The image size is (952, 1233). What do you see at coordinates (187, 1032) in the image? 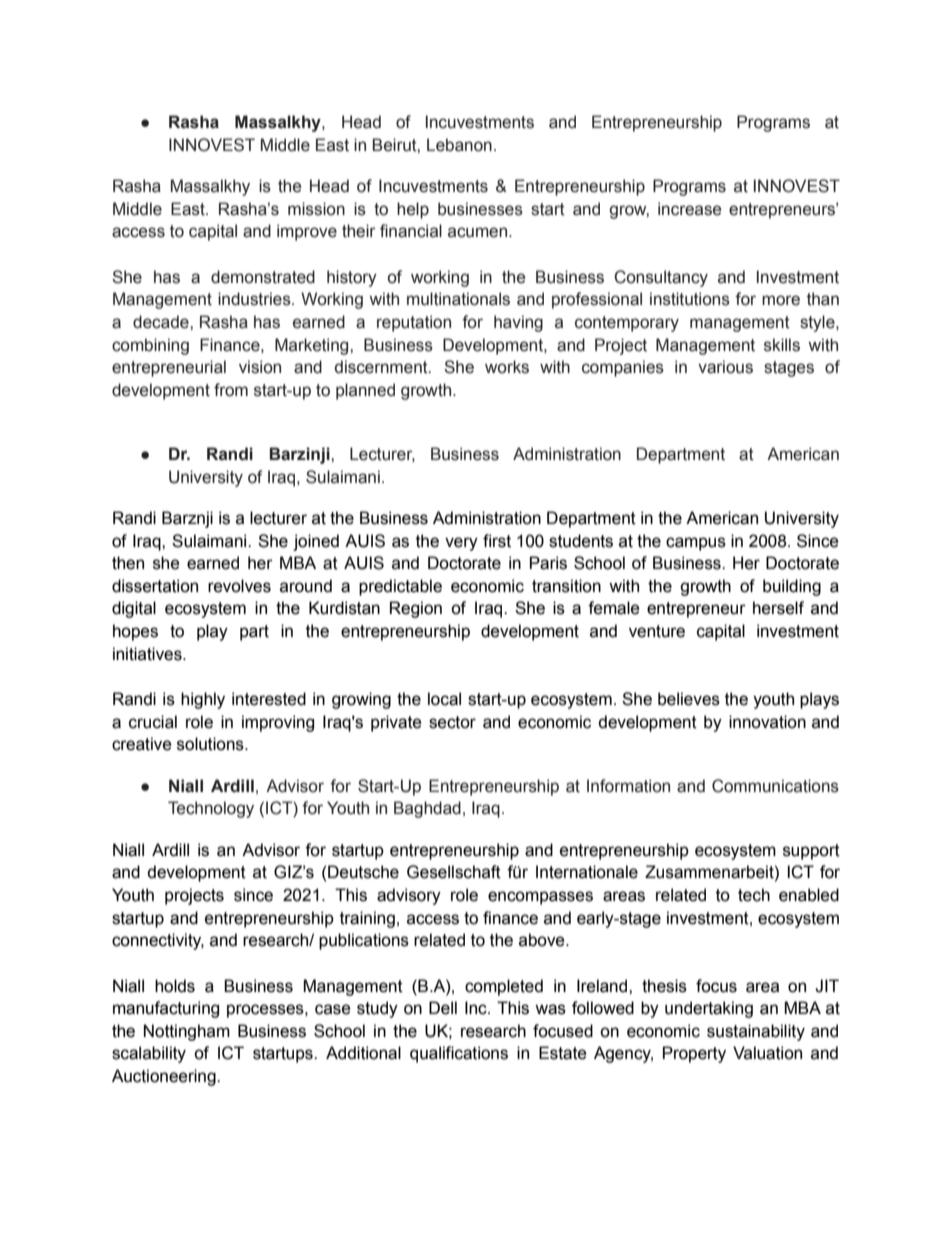
I see `Nottingham` at bounding box center [187, 1032].
